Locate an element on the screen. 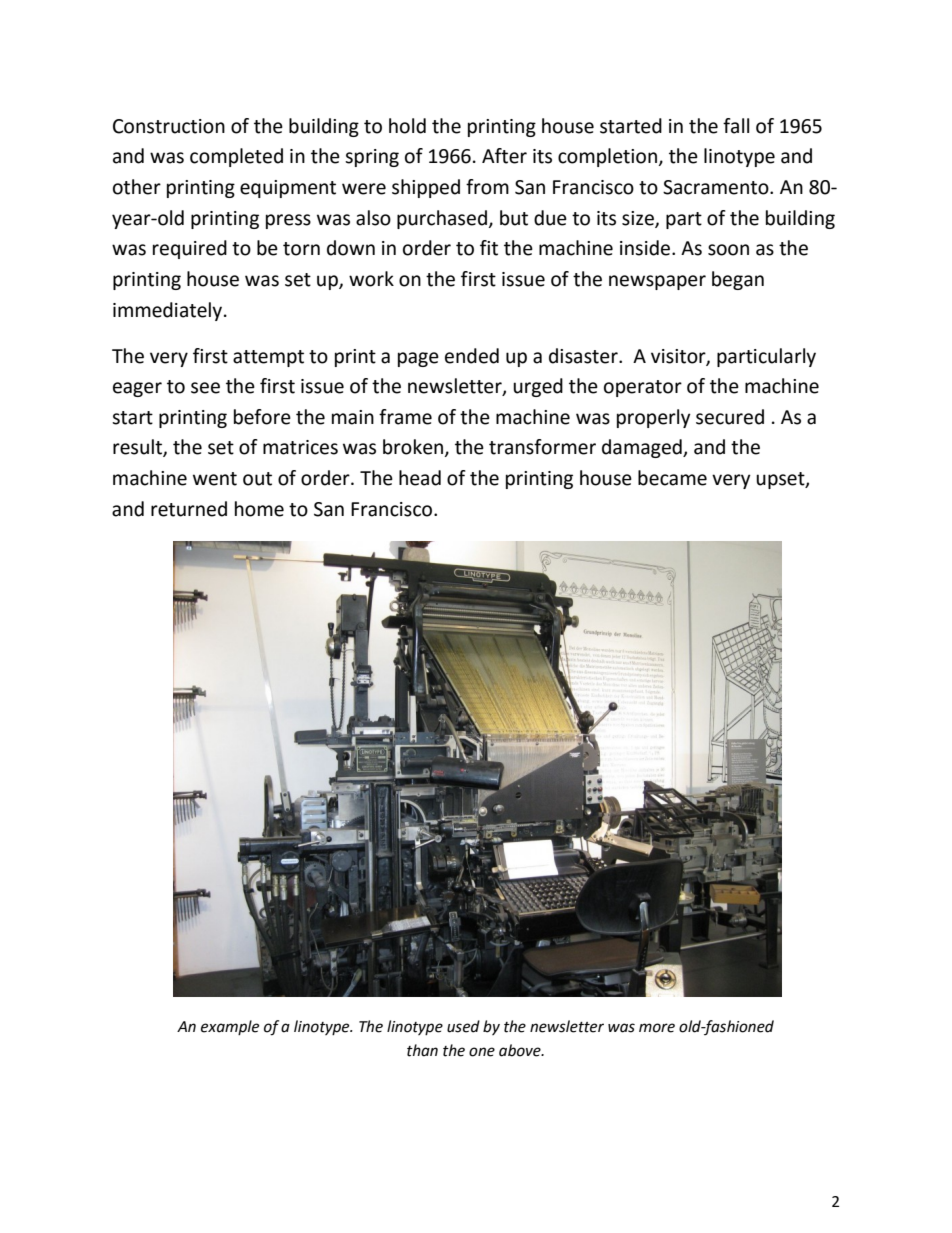 The image size is (952, 1233). home is located at coordinates (259, 509).
